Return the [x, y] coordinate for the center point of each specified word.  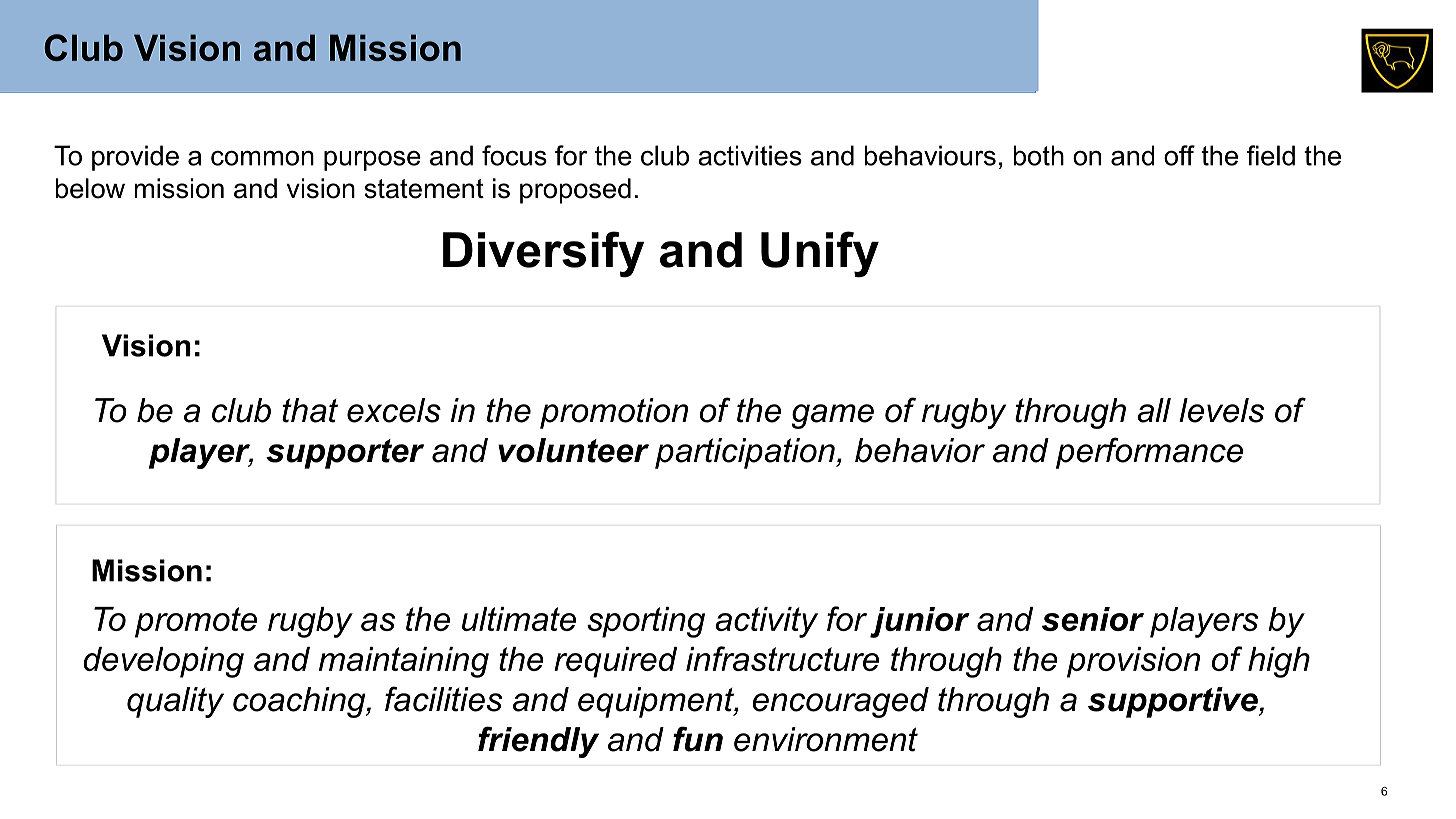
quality [175, 702]
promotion [614, 413]
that [310, 410]
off [1179, 155]
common [262, 158]
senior [1093, 619]
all [1154, 410]
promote [196, 622]
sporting [646, 622]
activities [750, 155]
